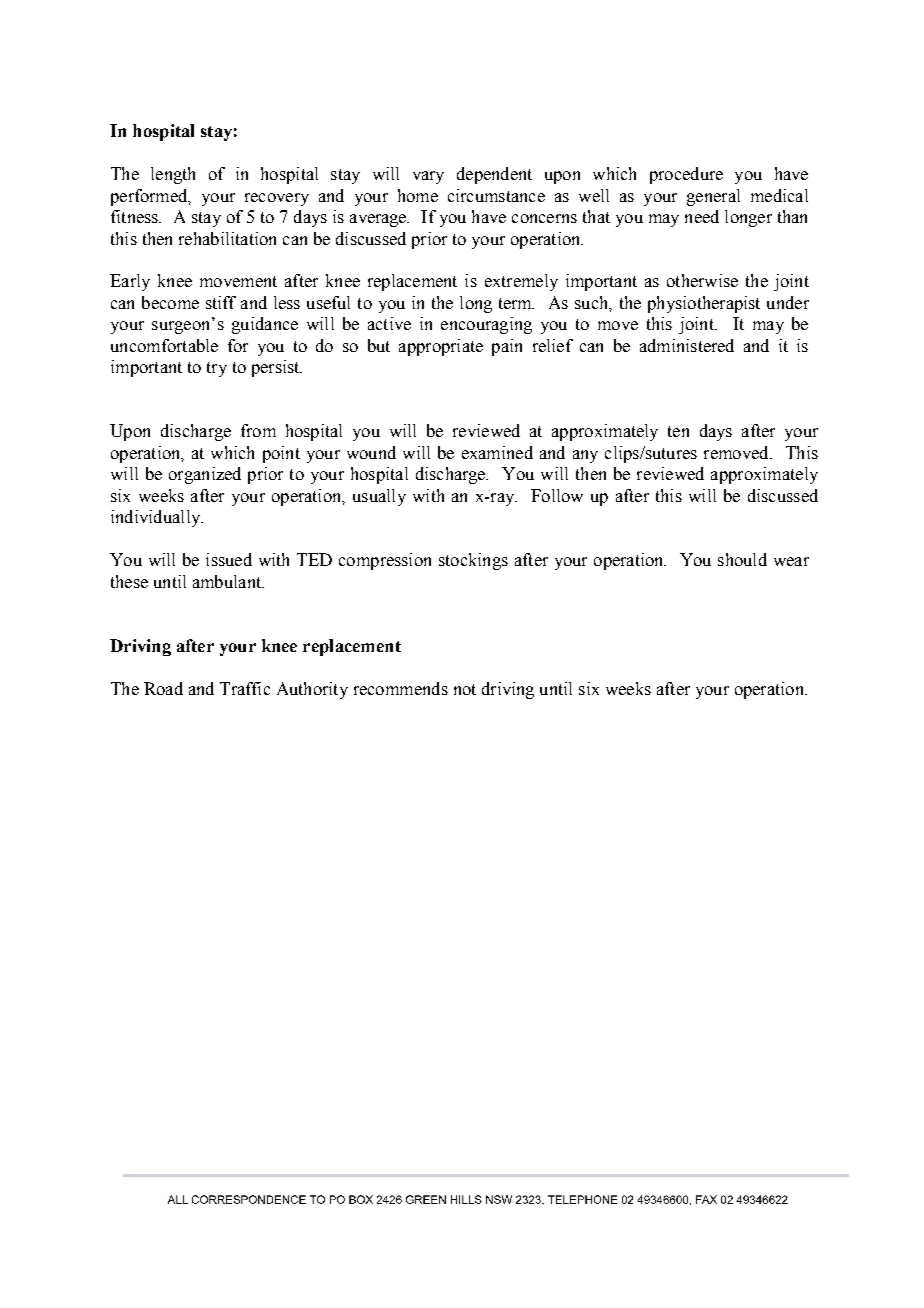 This page has width=924, height=1308. Describe the element at coordinates (742, 559) in the page. I see `should` at that location.
